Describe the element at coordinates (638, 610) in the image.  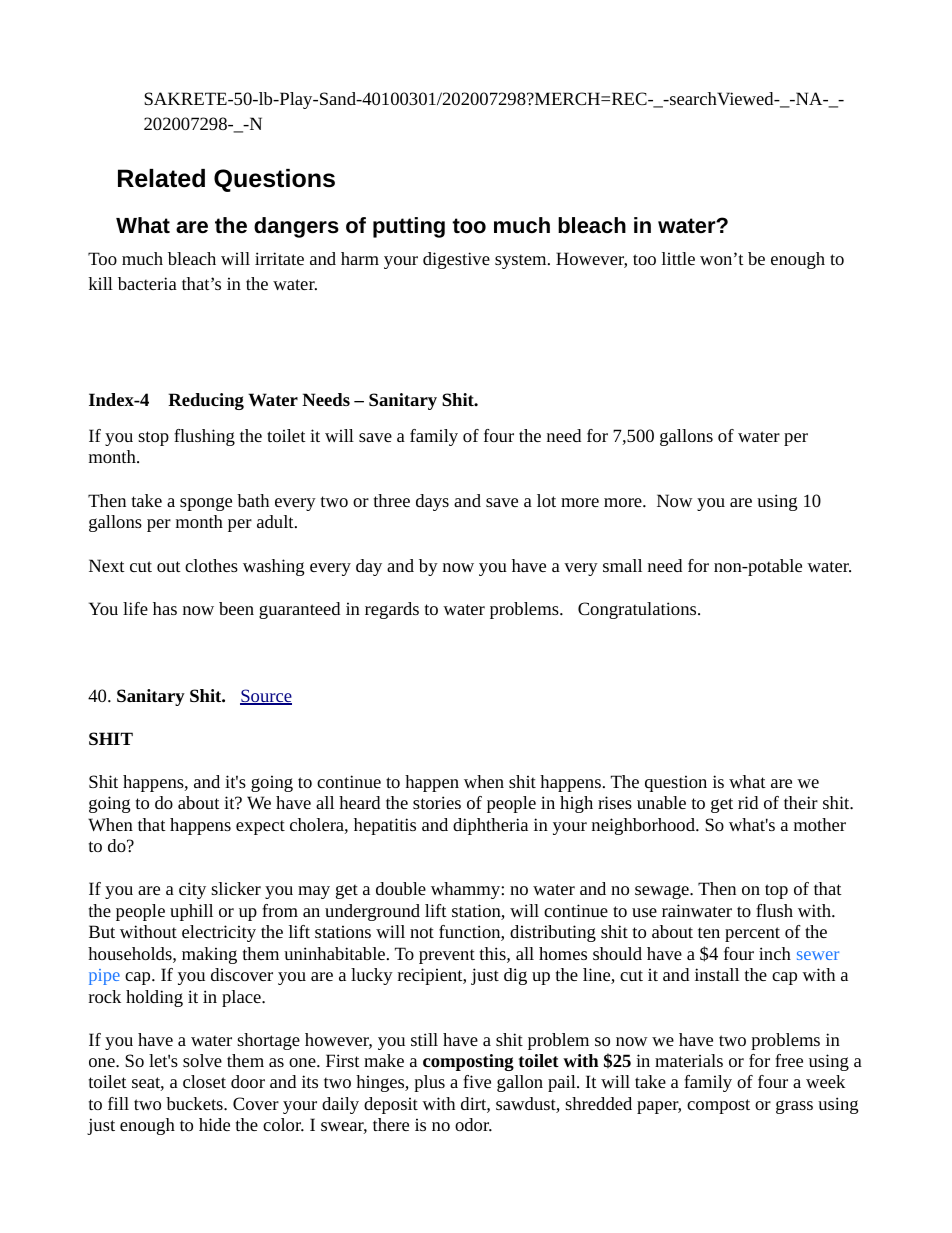
I see `Congratulations` at that location.
